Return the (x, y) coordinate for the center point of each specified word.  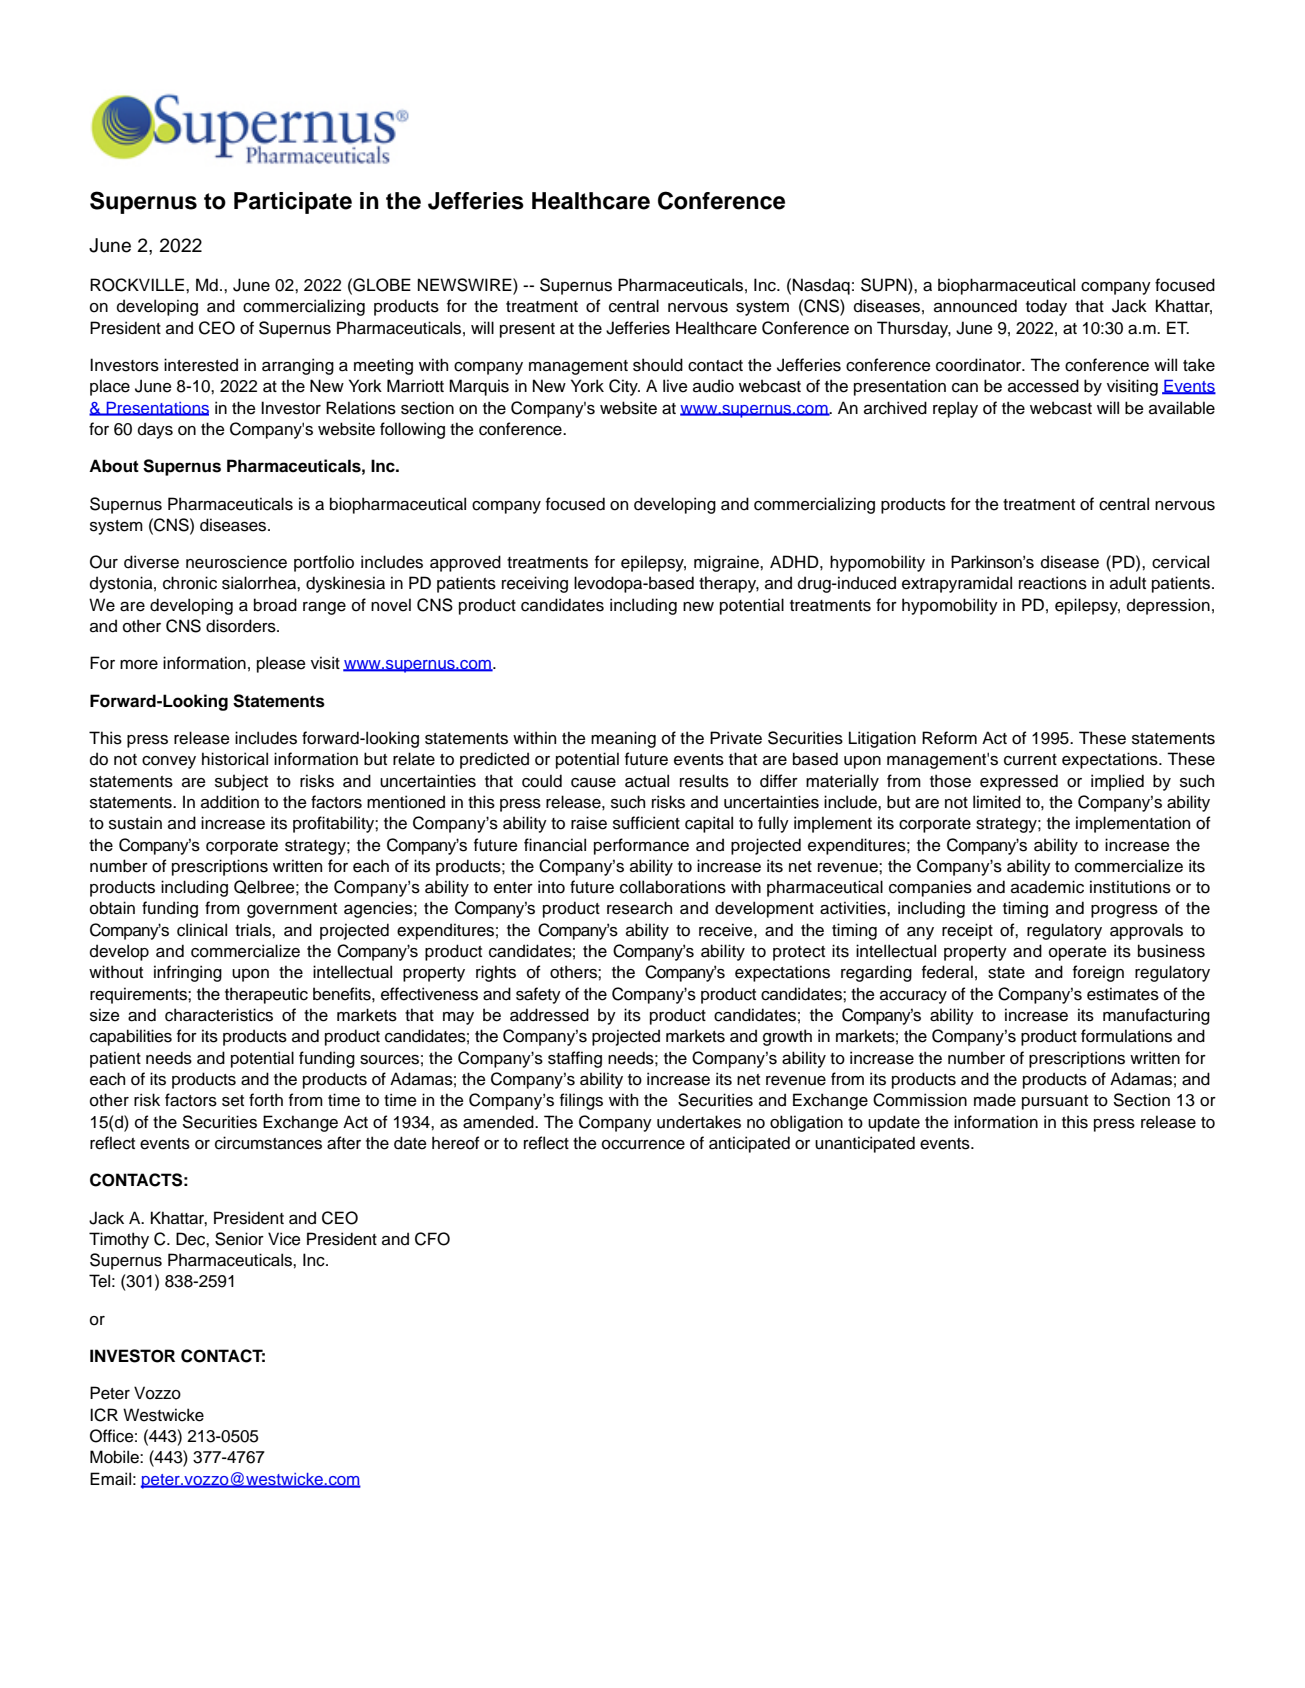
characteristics (219, 1015)
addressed (549, 1015)
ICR (104, 1415)
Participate (293, 203)
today (1046, 307)
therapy (729, 584)
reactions (1053, 583)
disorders (242, 626)
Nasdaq (821, 286)
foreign (1098, 973)
